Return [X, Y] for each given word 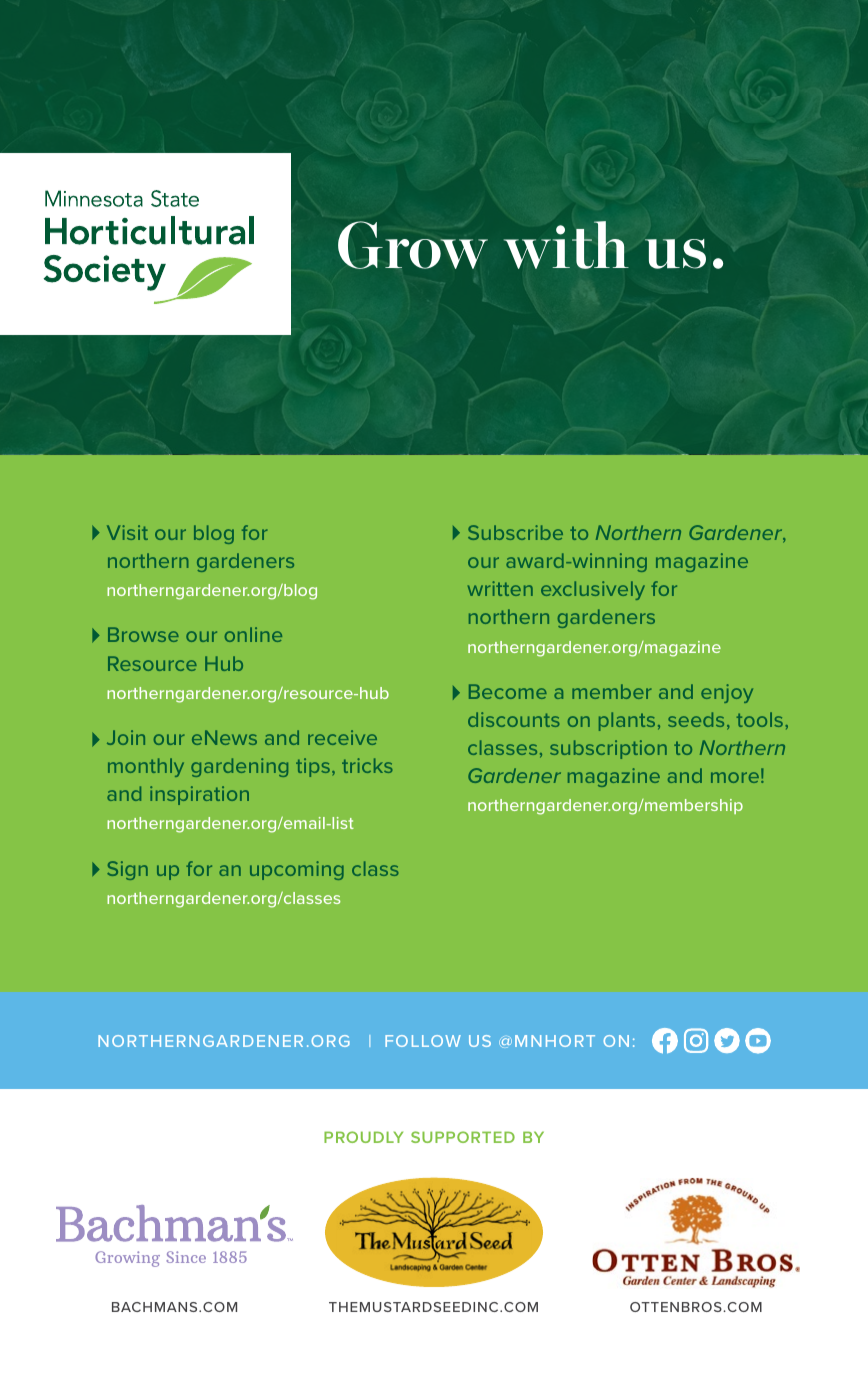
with [566, 245]
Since [186, 1257]
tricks [367, 765]
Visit [127, 532]
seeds [696, 719]
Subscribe [515, 532]
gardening [239, 767]
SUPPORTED [463, 1137]
